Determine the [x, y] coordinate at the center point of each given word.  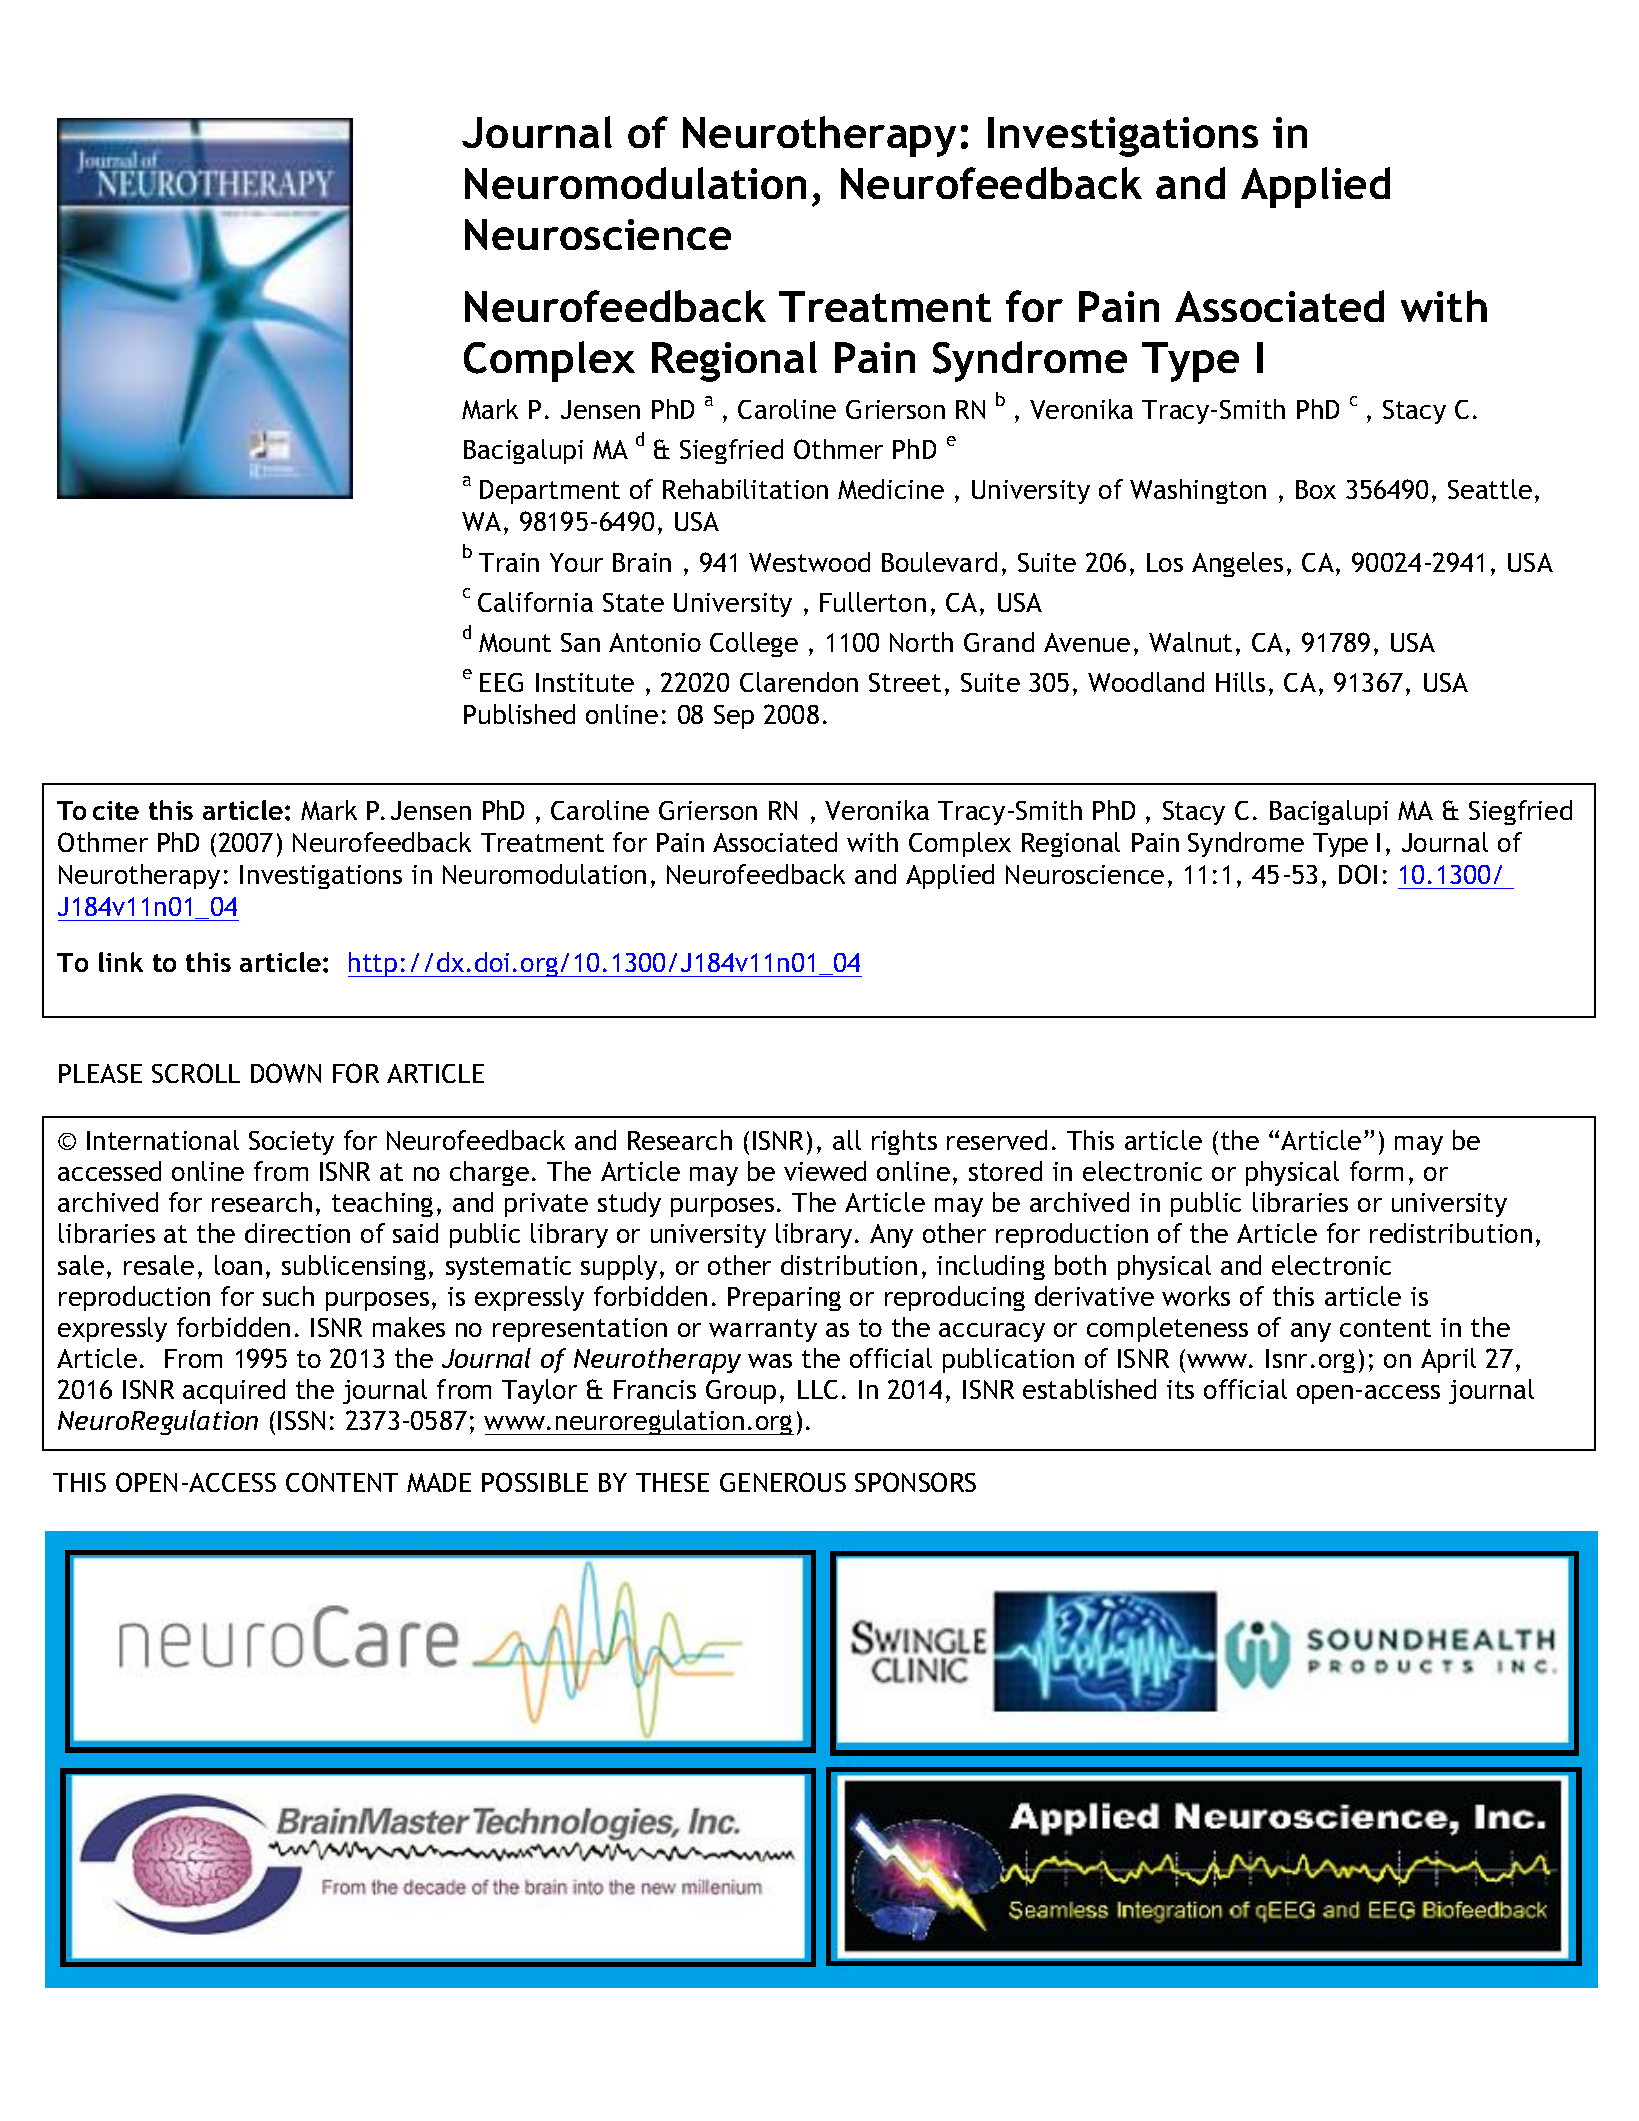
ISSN [301, 1420]
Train [509, 562]
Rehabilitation [745, 489]
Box [1316, 489]
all [847, 1140]
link [121, 962]
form [1376, 1171]
